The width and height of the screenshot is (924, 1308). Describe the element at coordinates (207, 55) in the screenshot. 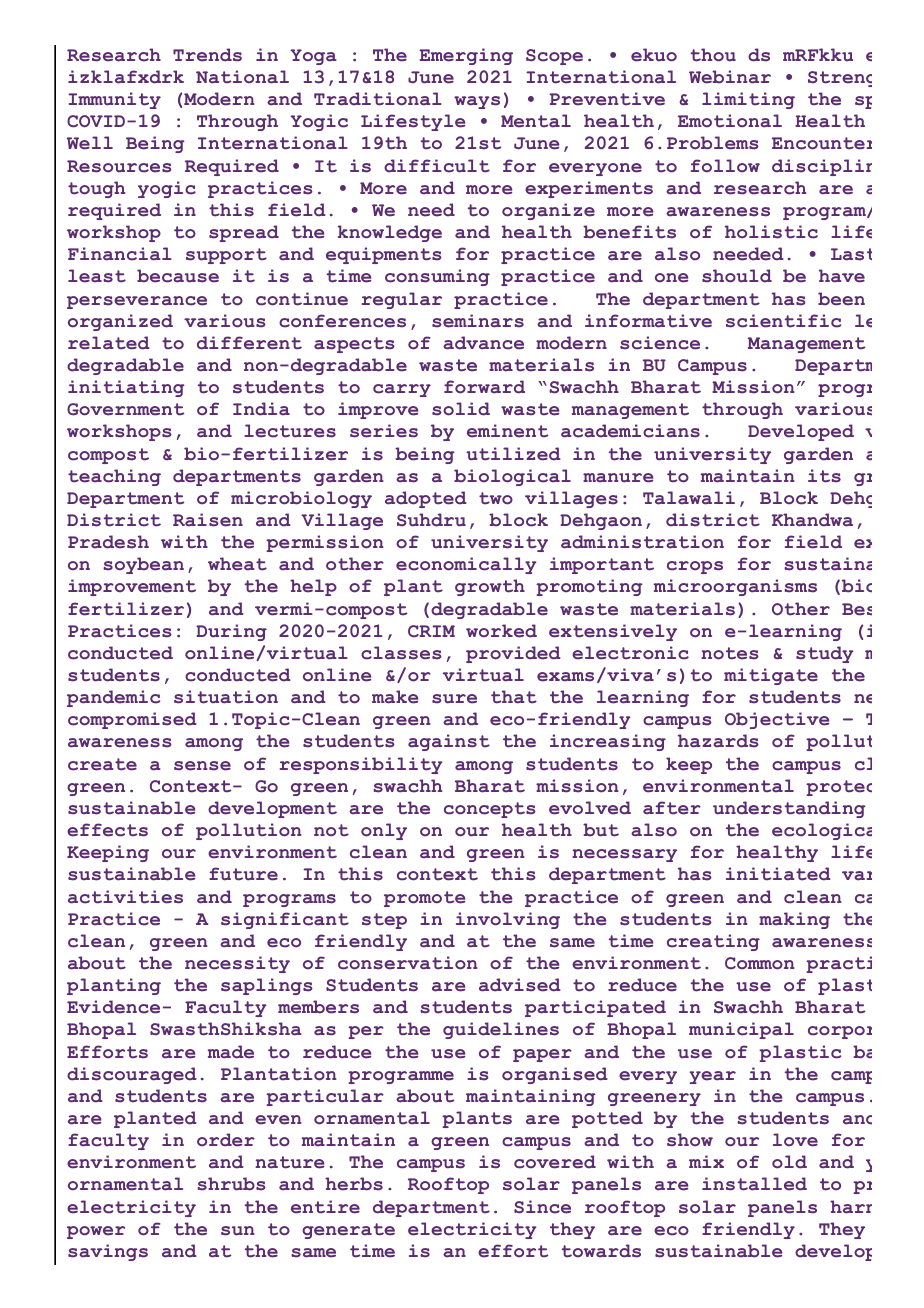

I see `Trends` at that location.
